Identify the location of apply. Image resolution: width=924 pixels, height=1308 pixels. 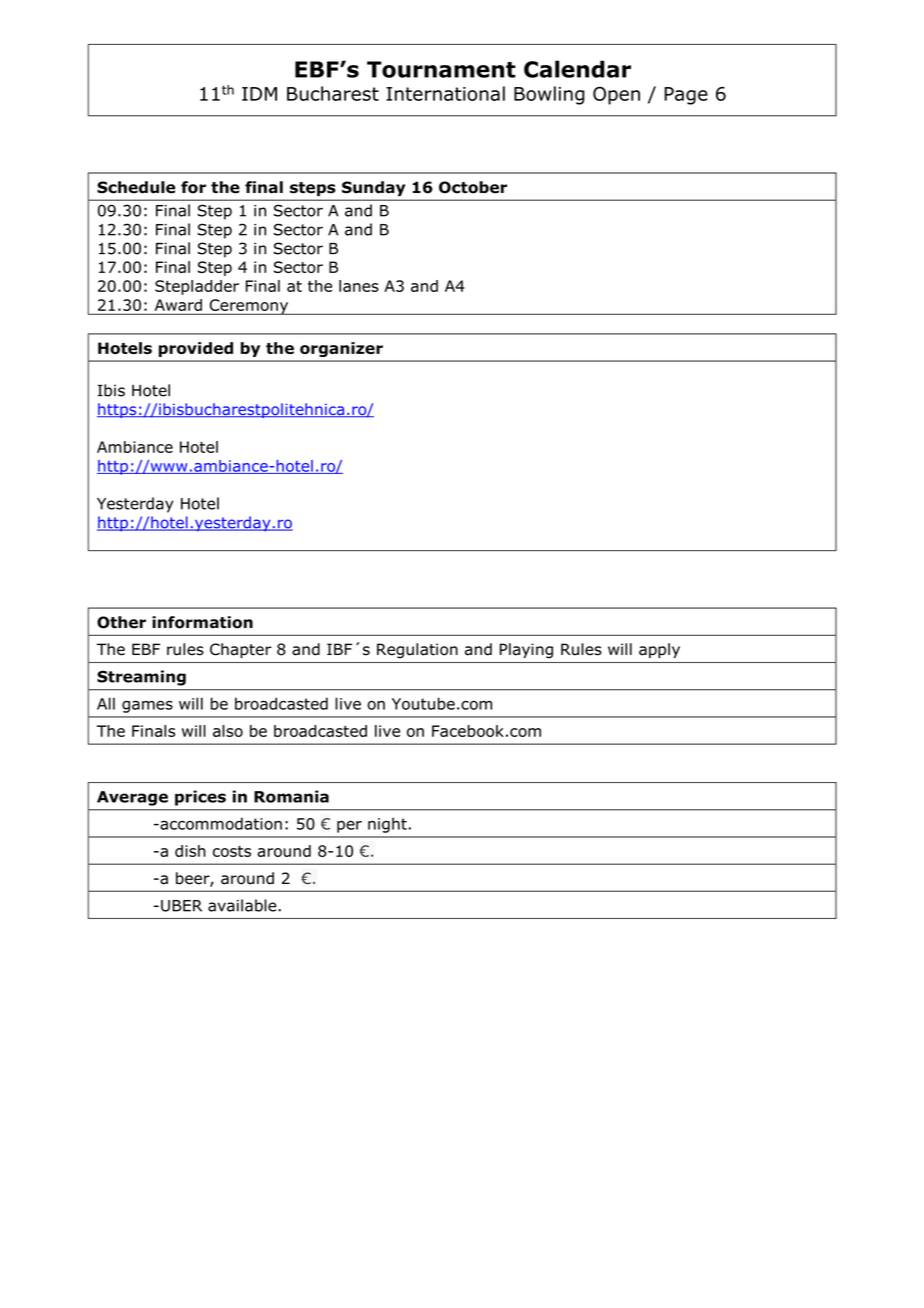
(659, 650).
